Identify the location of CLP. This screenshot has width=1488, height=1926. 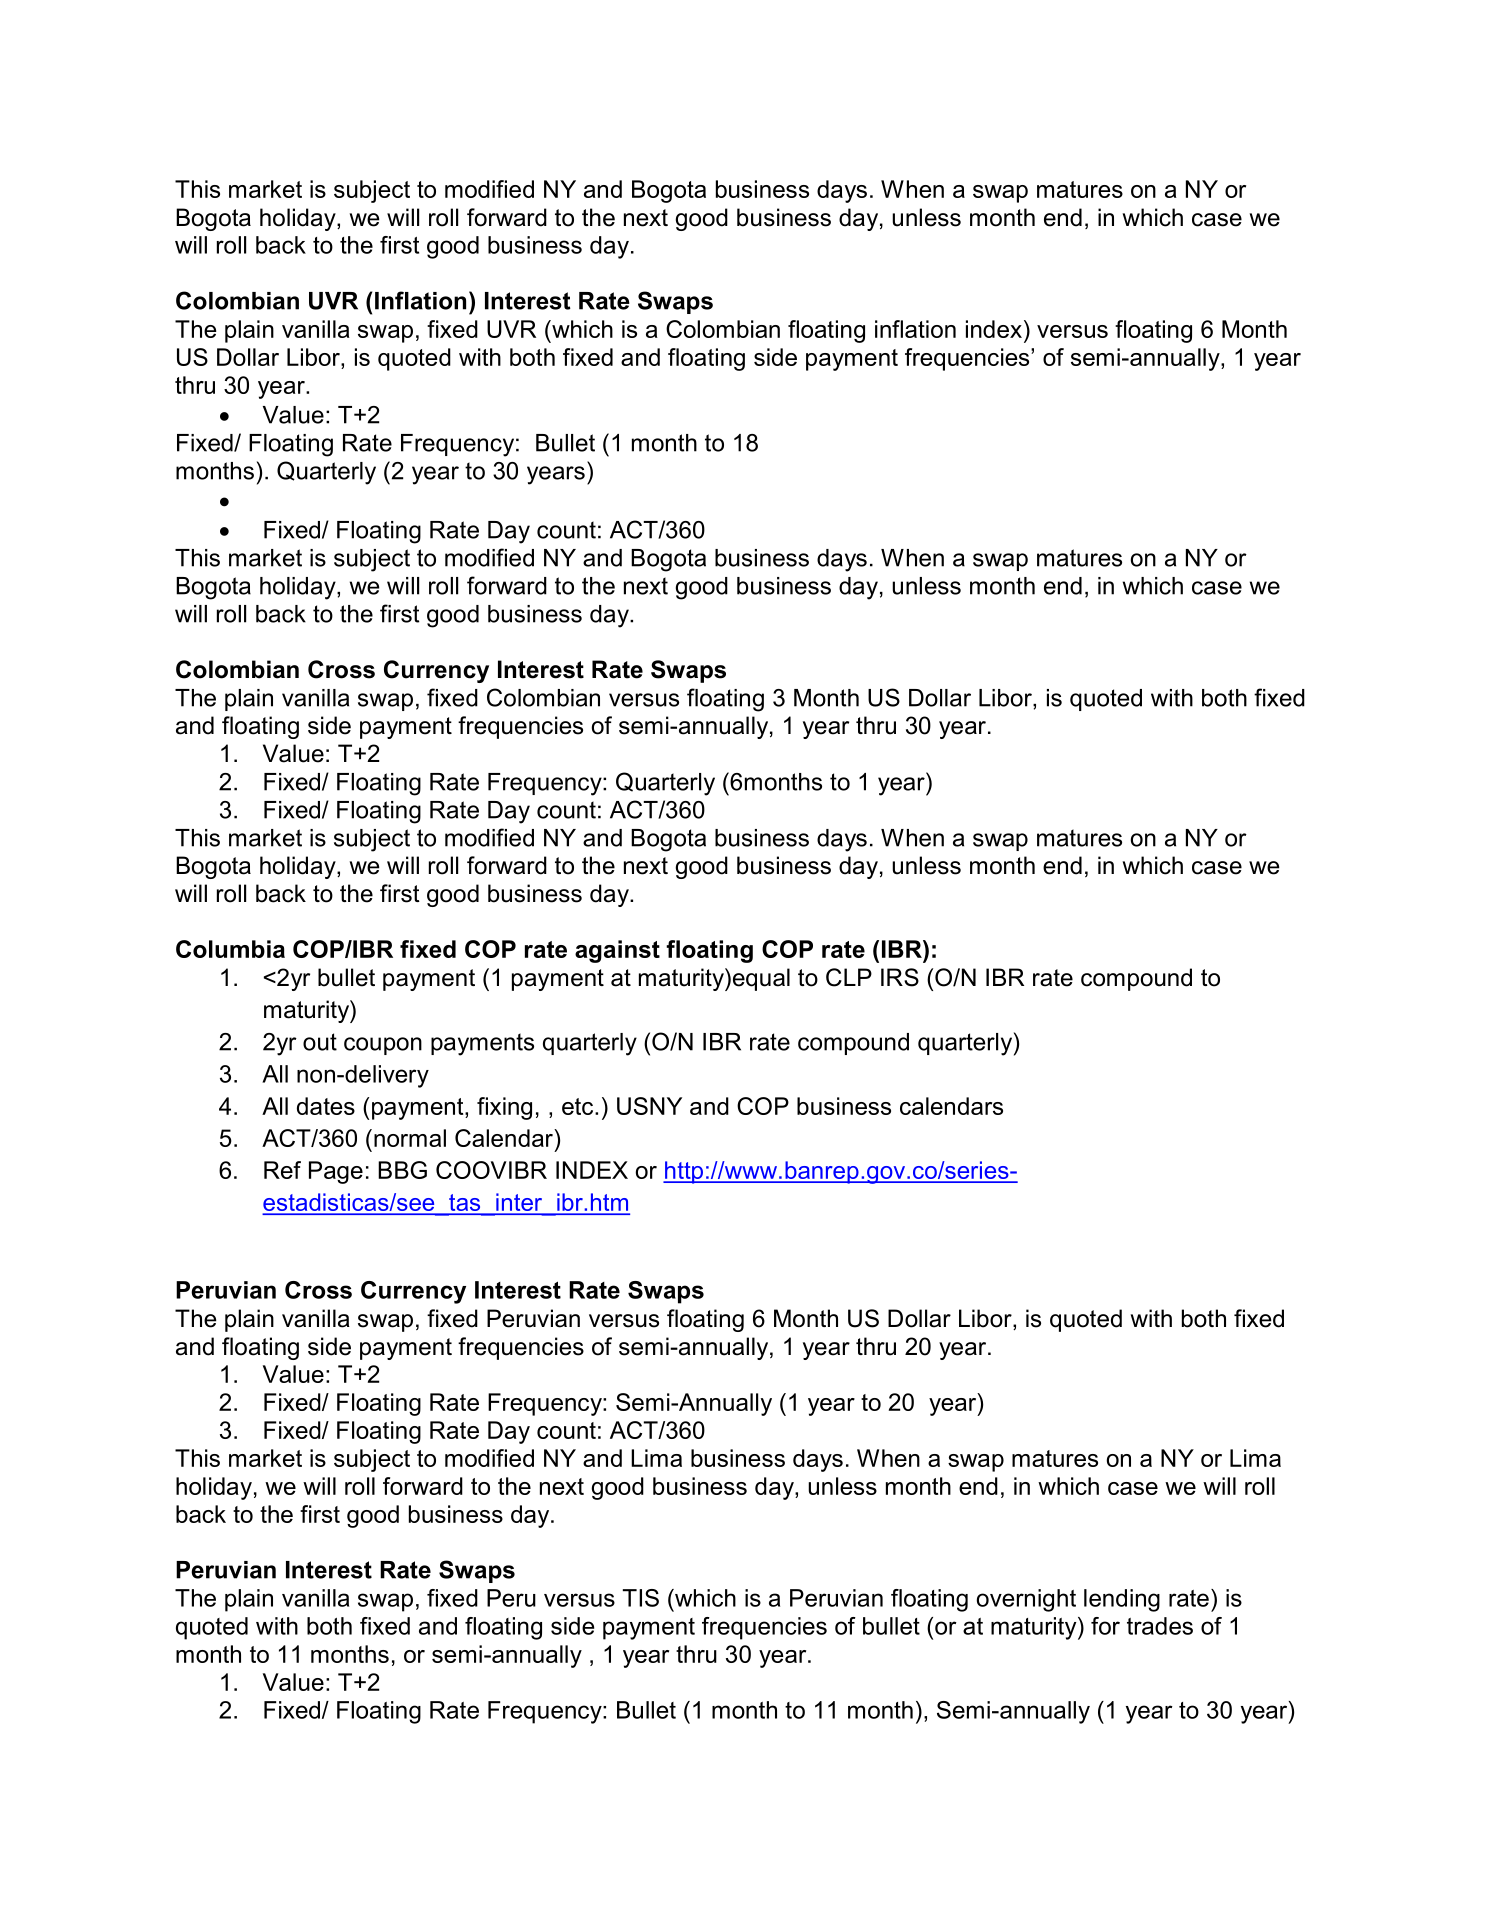
(849, 977).
